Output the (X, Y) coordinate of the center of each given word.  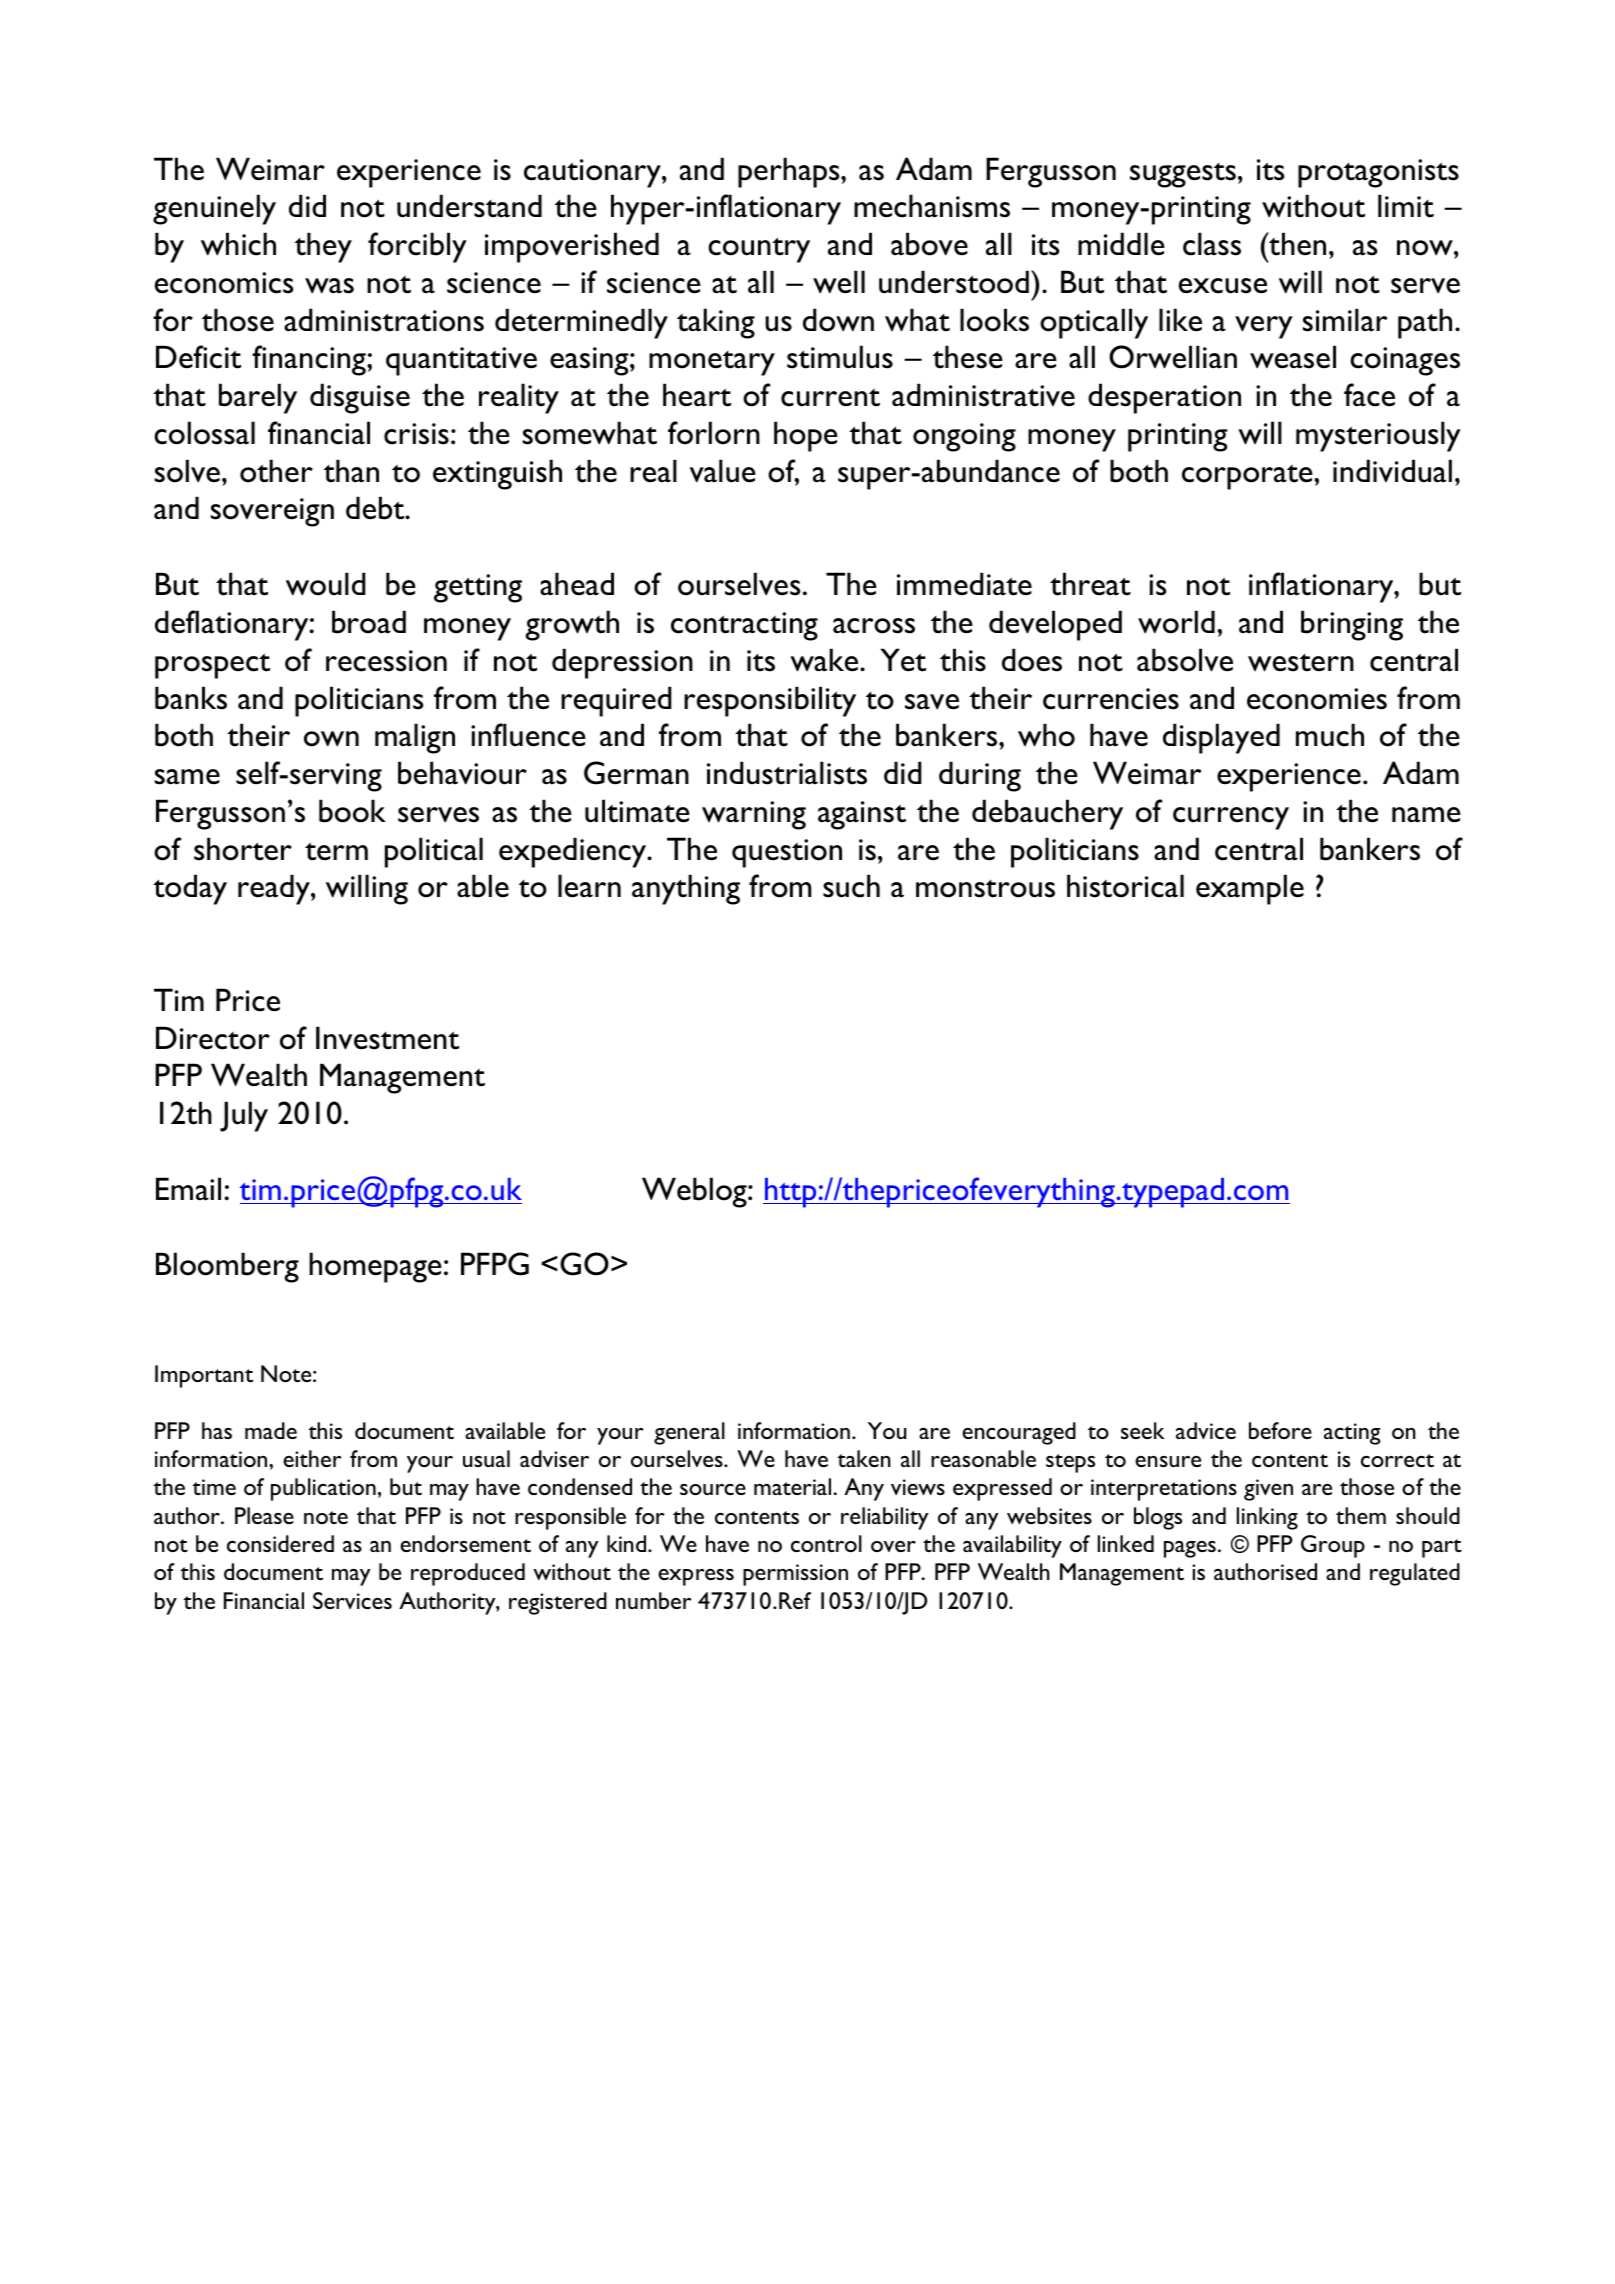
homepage (375, 1267)
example (1250, 889)
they (323, 247)
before (1280, 1430)
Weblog (695, 1192)
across (874, 626)
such (851, 886)
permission (795, 1575)
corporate (1247, 477)
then (1296, 244)
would (326, 584)
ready (275, 889)
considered (280, 1543)
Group (1333, 1546)
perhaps (790, 172)
